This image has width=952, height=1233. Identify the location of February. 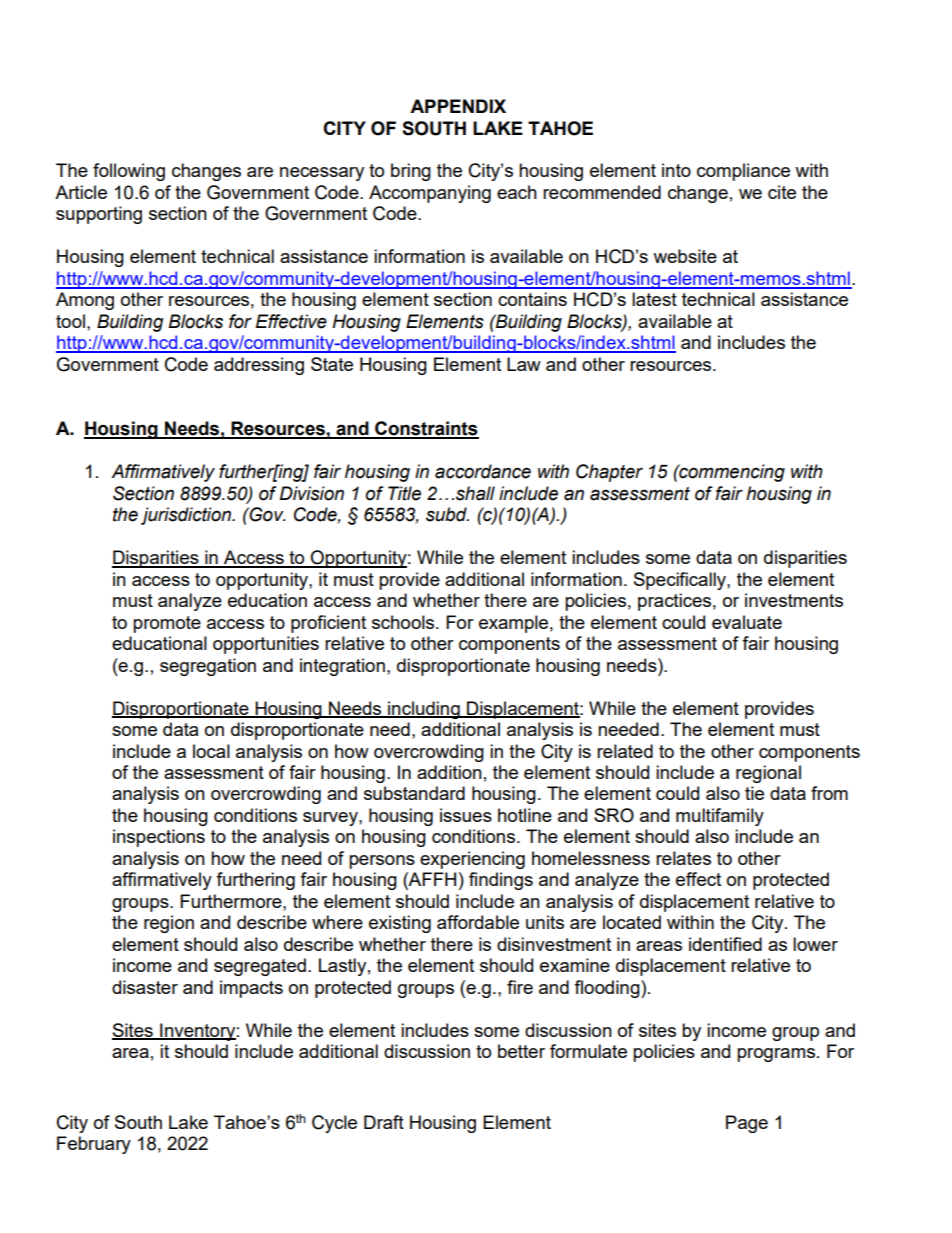
(94, 1145).
